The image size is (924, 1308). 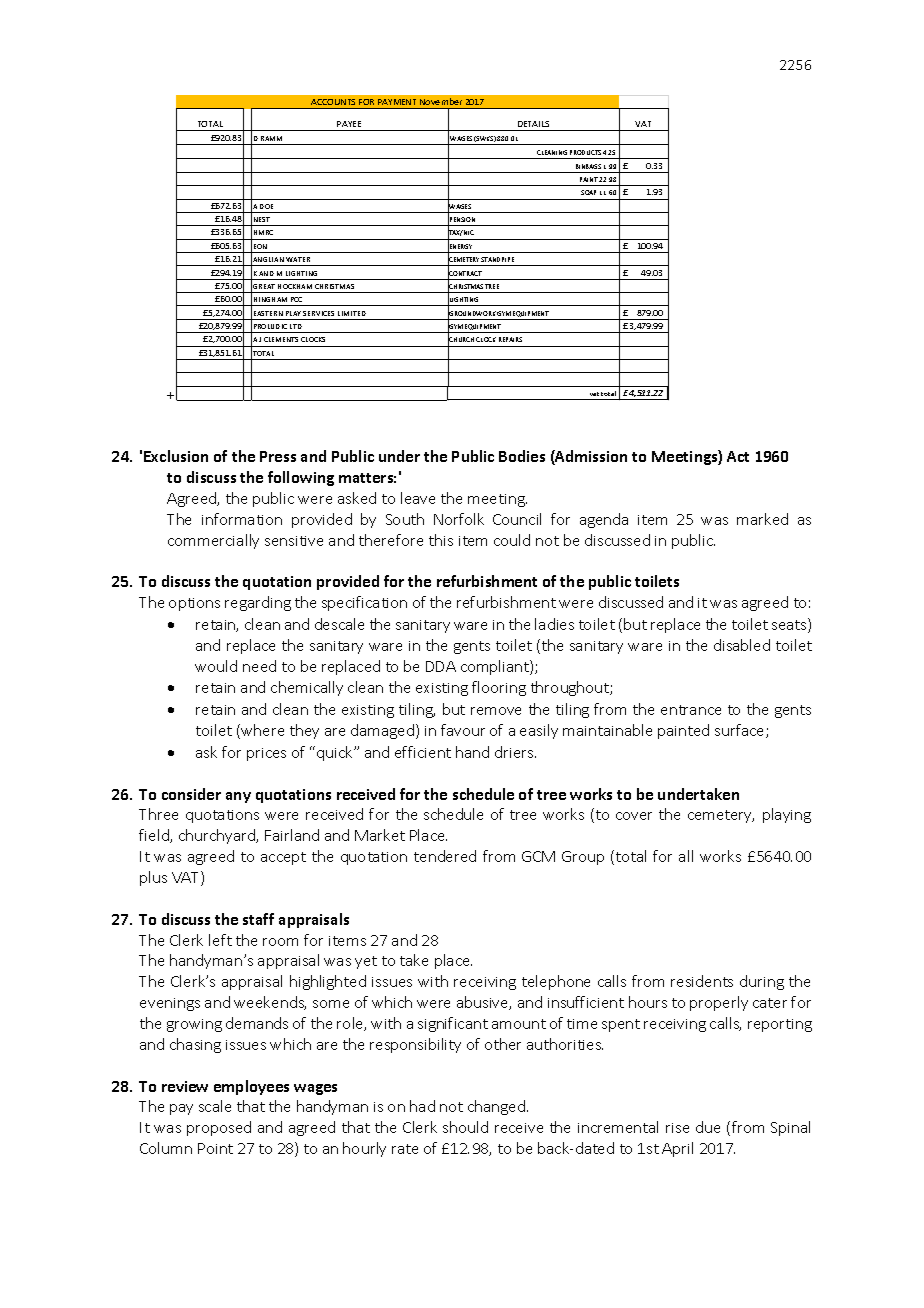 I want to click on disabled, so click(x=742, y=645).
